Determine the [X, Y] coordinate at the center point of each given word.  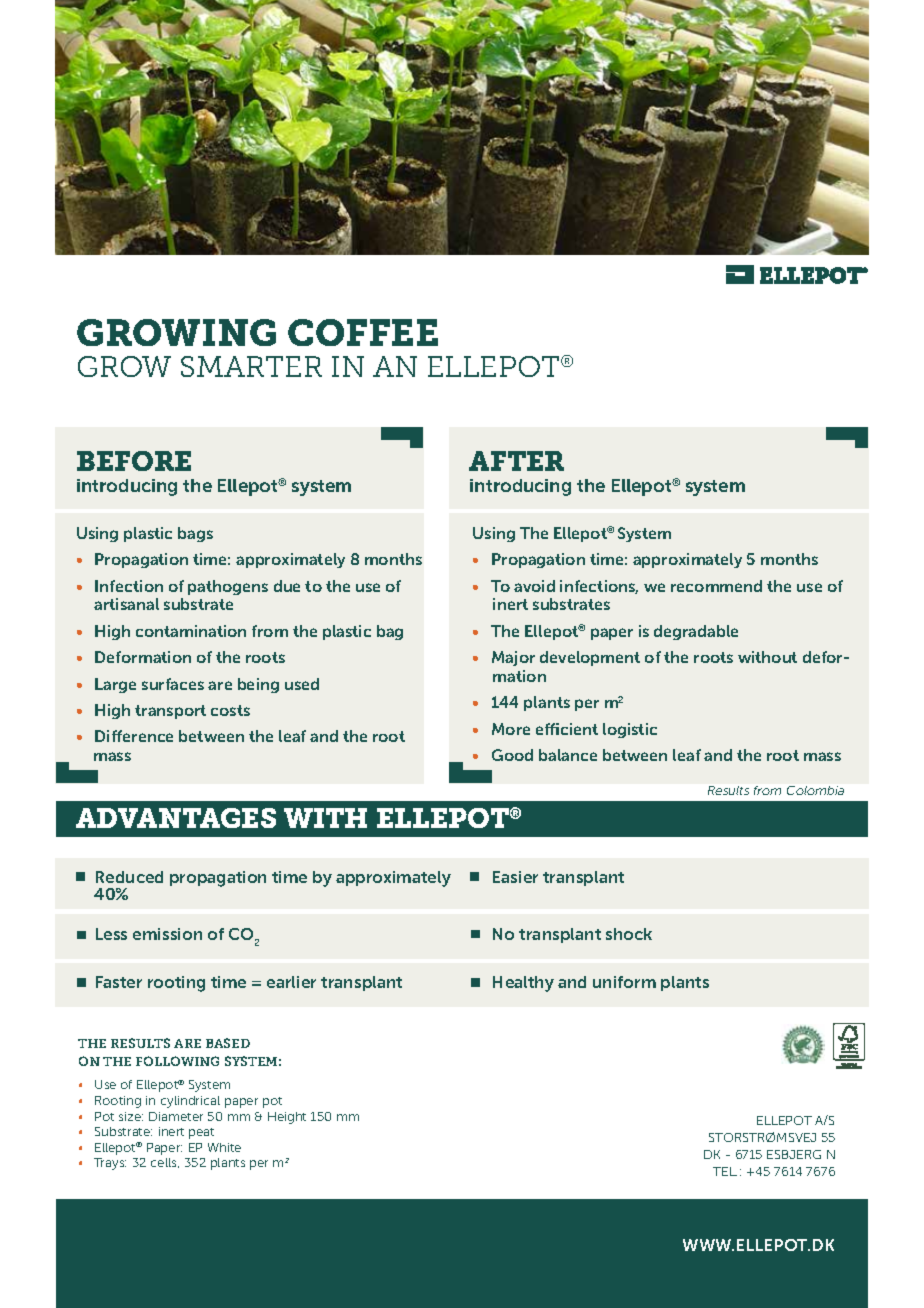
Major [513, 658]
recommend [716, 586]
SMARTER [251, 366]
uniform [624, 982]
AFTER [516, 461]
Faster [119, 982]
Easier [515, 877]
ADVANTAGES [176, 818]
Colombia [815, 790]
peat [201, 1133]
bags [195, 534]
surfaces [173, 684]
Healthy [523, 984]
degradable [696, 632]
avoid [534, 586]
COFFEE [363, 332]
